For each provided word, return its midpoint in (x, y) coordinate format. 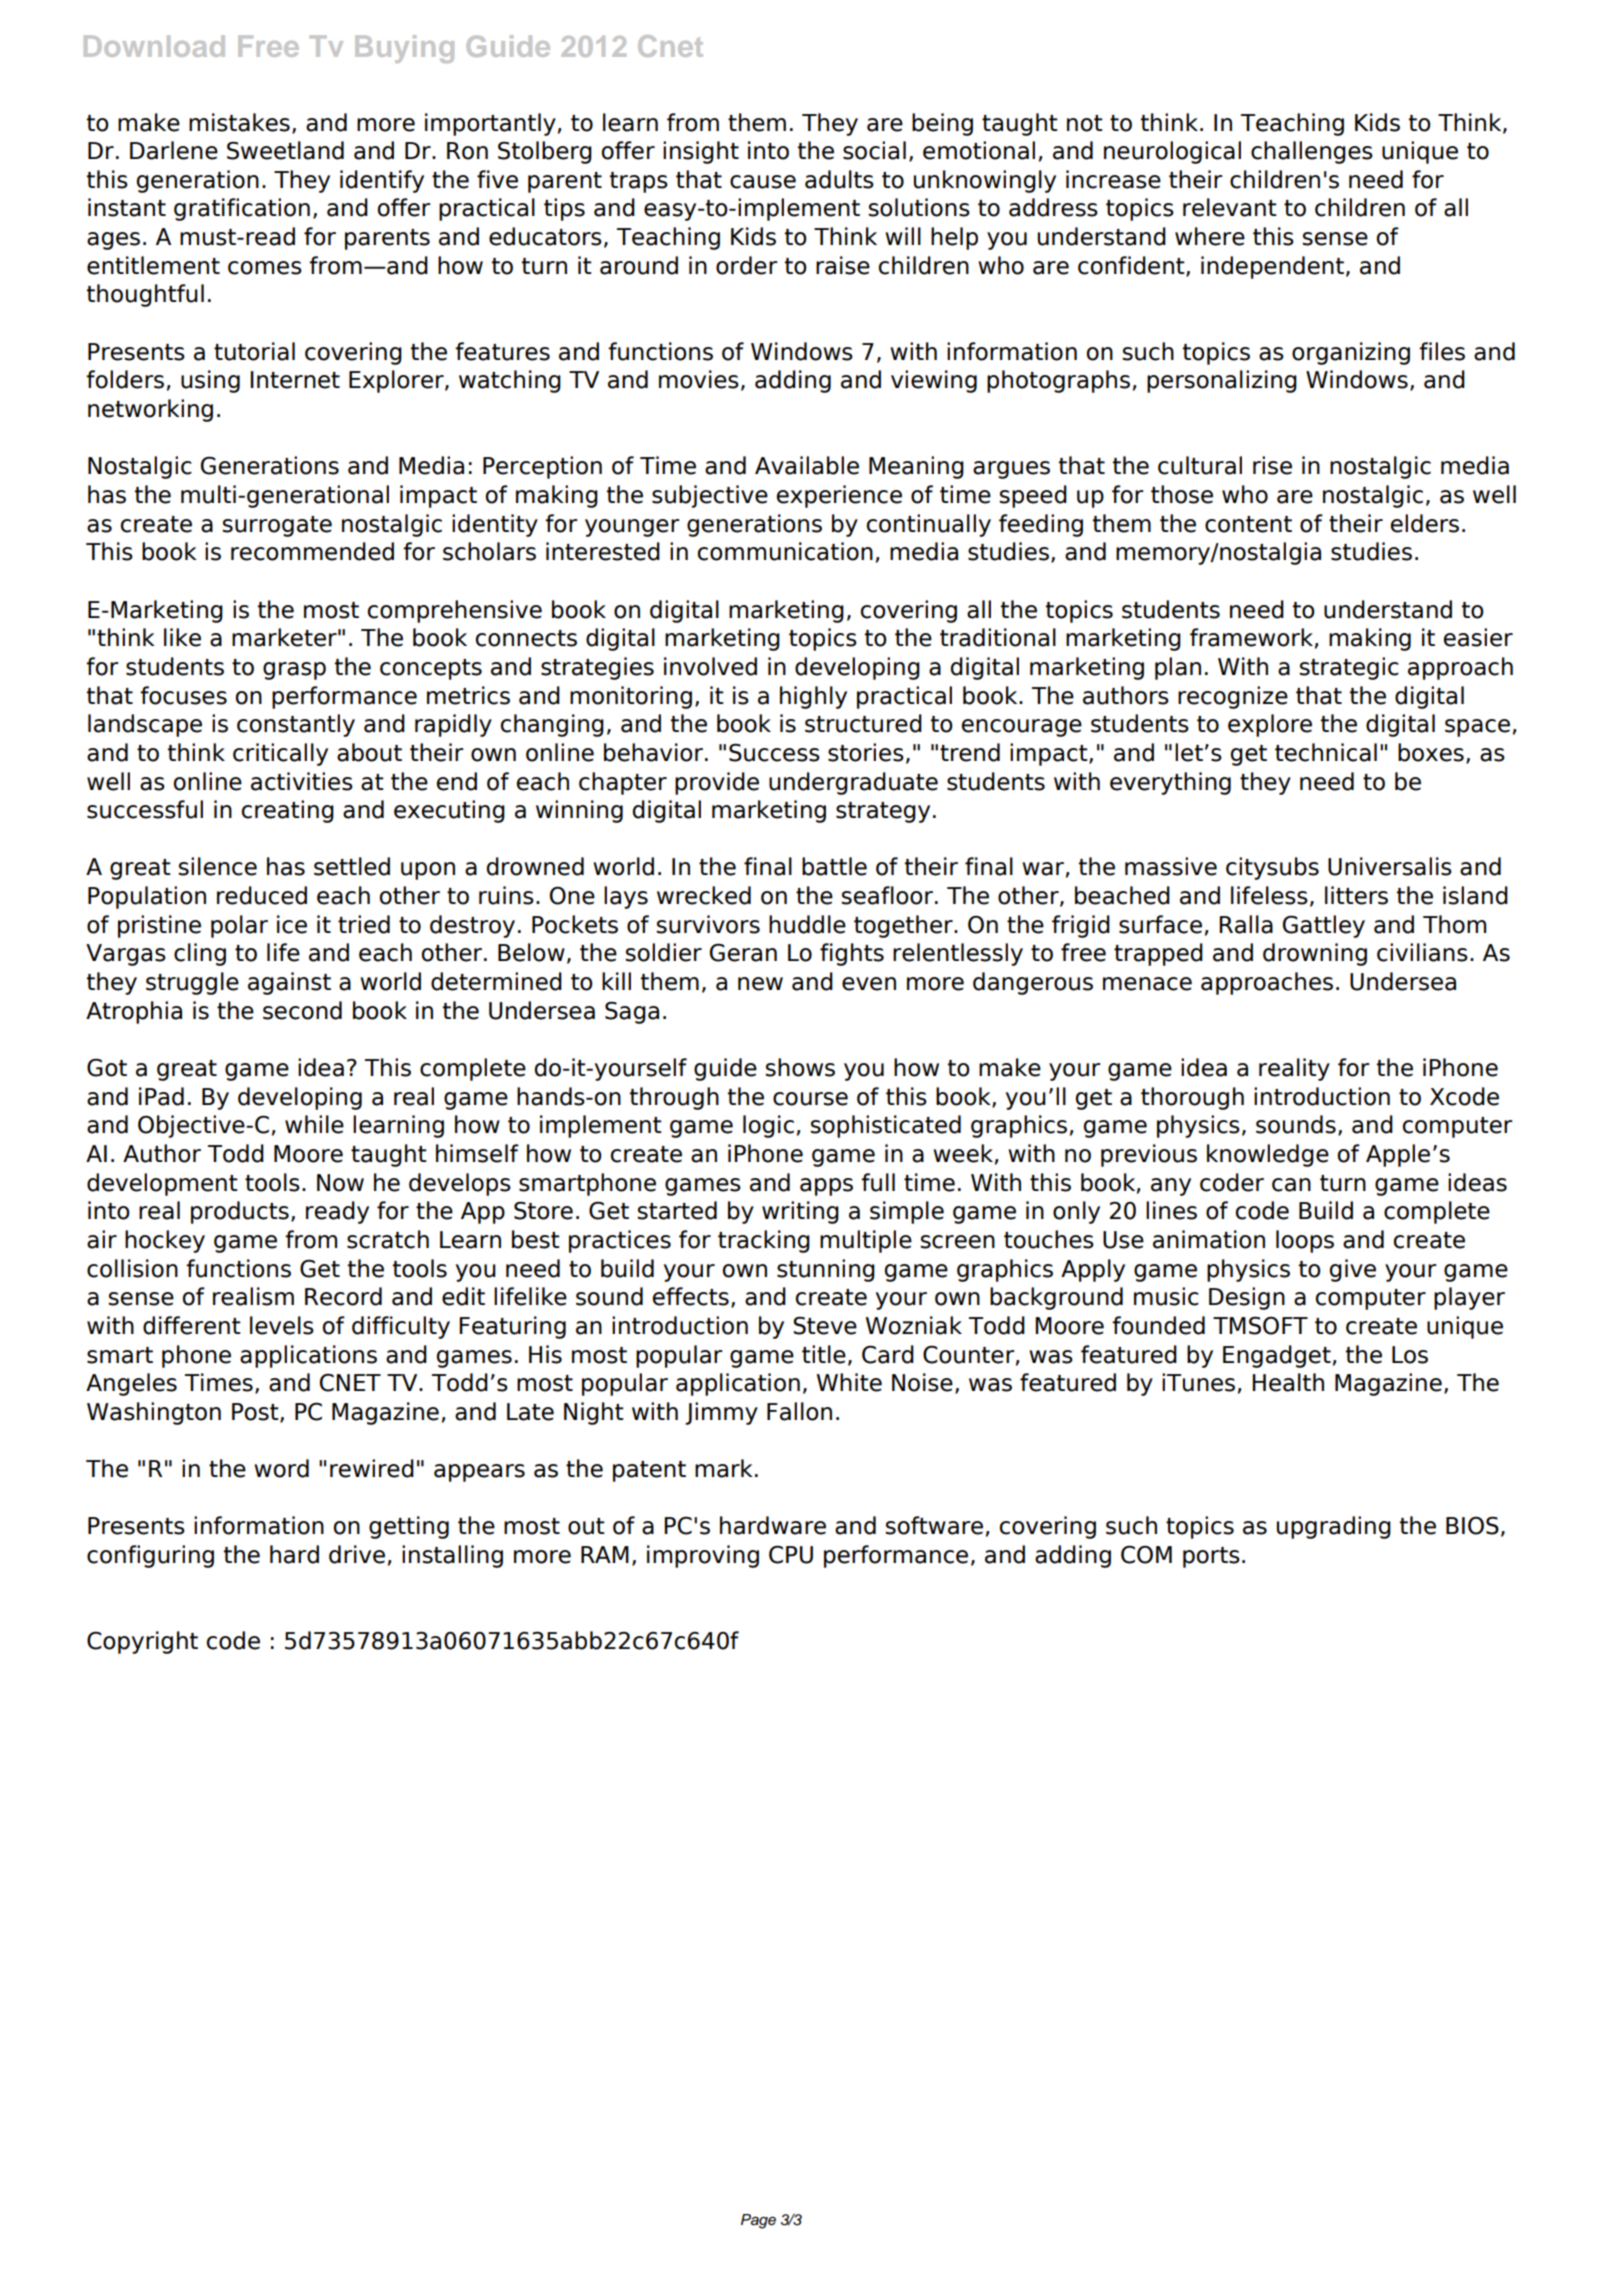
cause (763, 182)
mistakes (239, 122)
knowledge (1268, 1155)
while (314, 1124)
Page (758, 2221)
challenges (1312, 152)
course (810, 1099)
